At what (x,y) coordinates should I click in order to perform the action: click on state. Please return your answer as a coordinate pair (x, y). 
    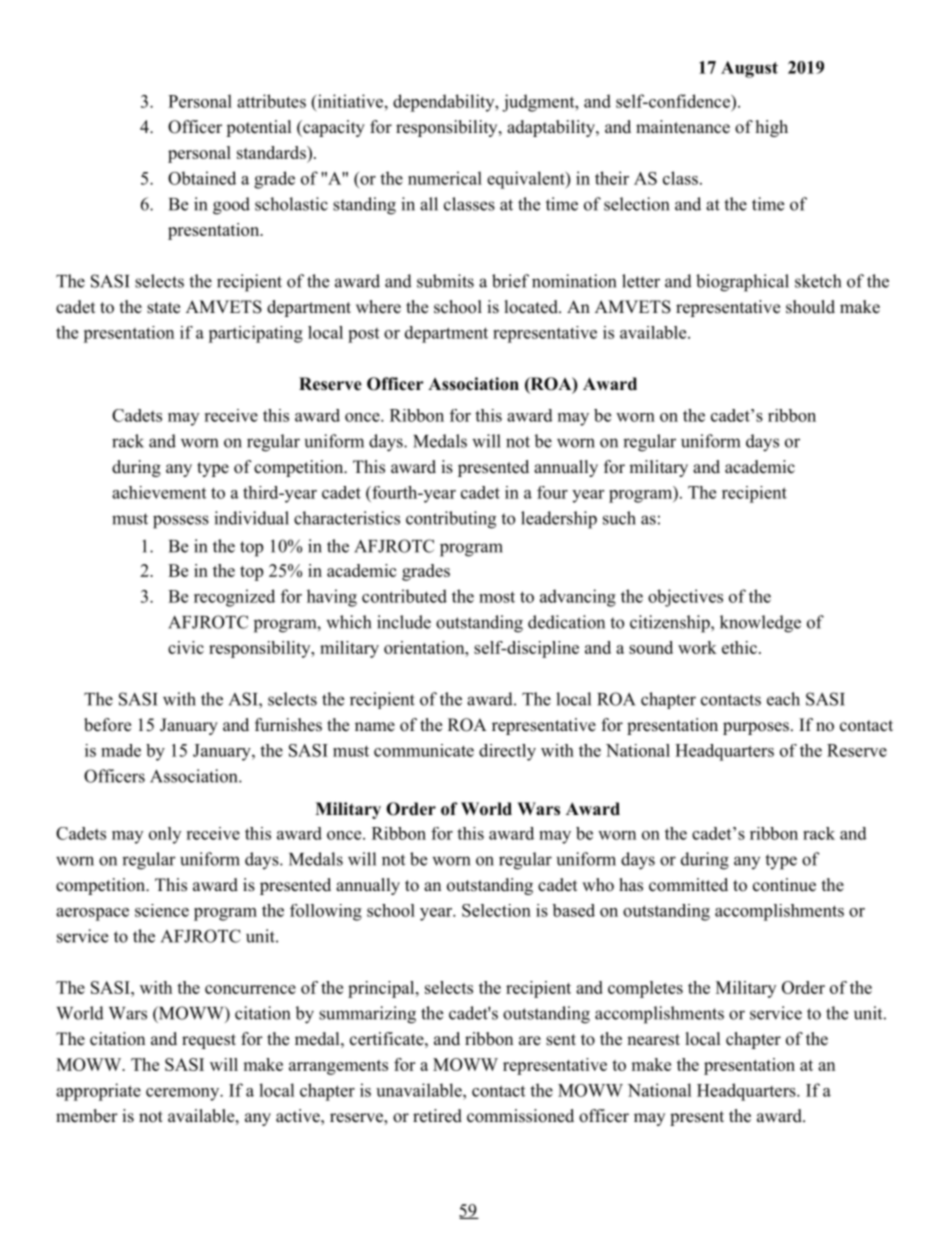
    Looking at the image, I should click on (163, 308).
